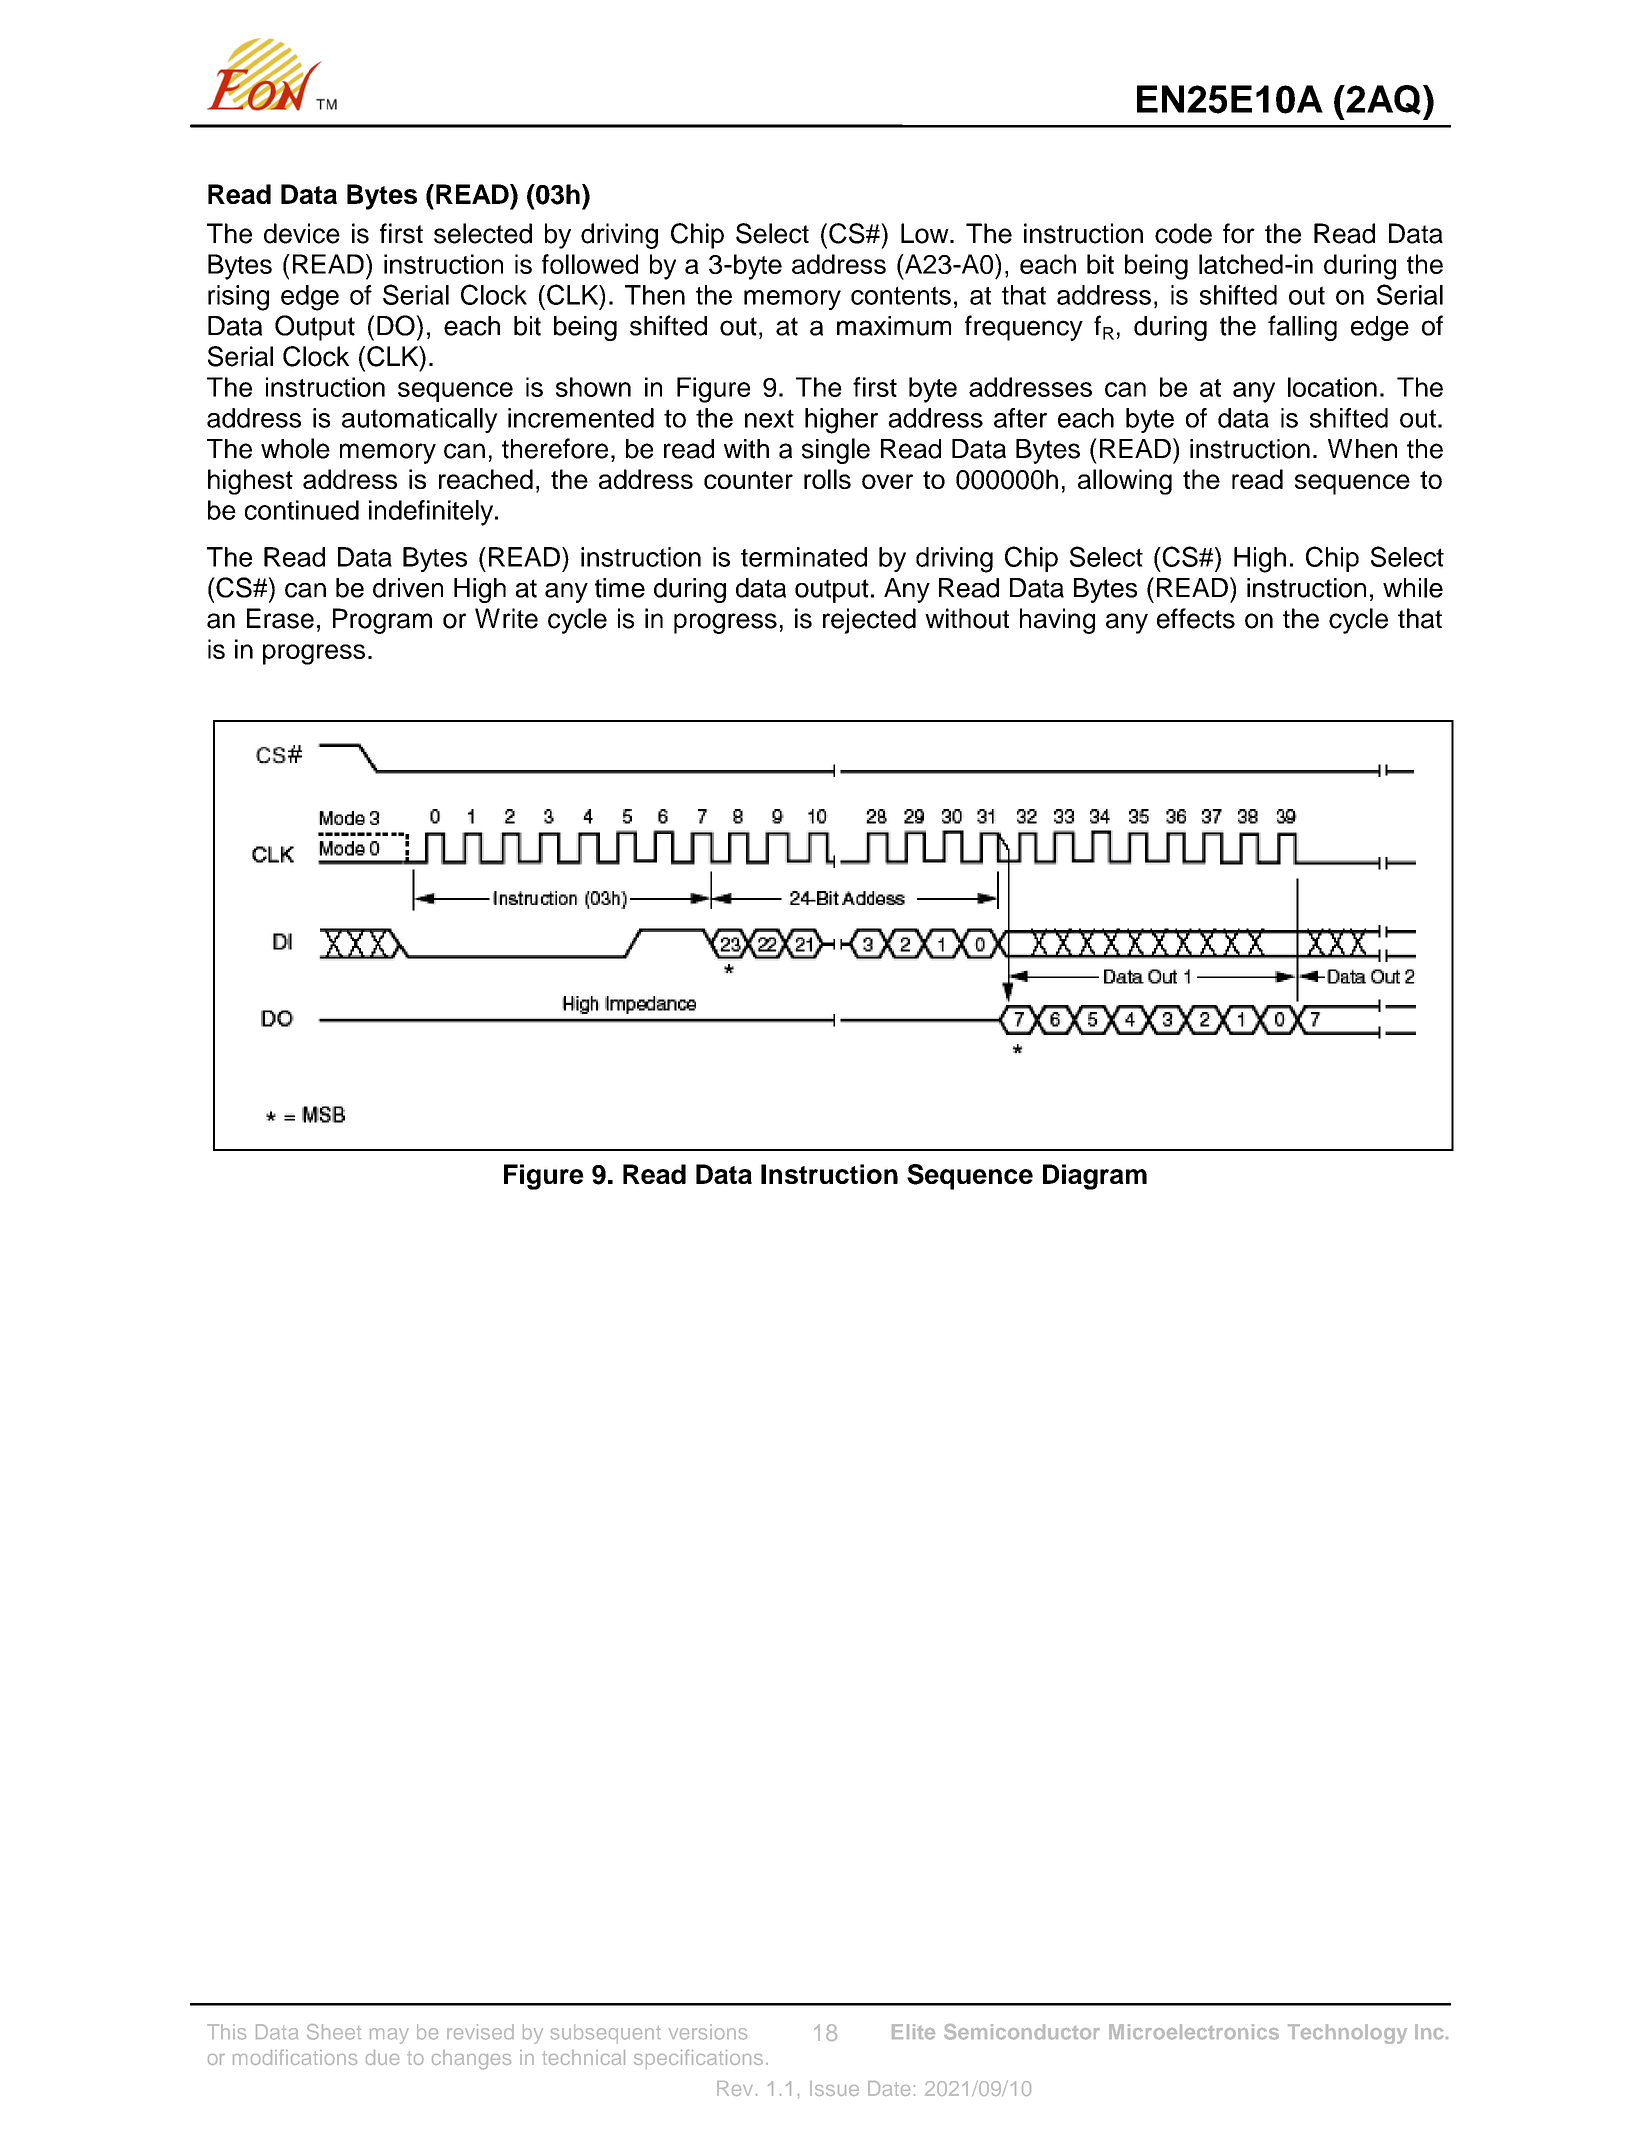 The width and height of the page is (1650, 2135). What do you see at coordinates (913, 2032) in the page?
I see `Elite` at bounding box center [913, 2032].
